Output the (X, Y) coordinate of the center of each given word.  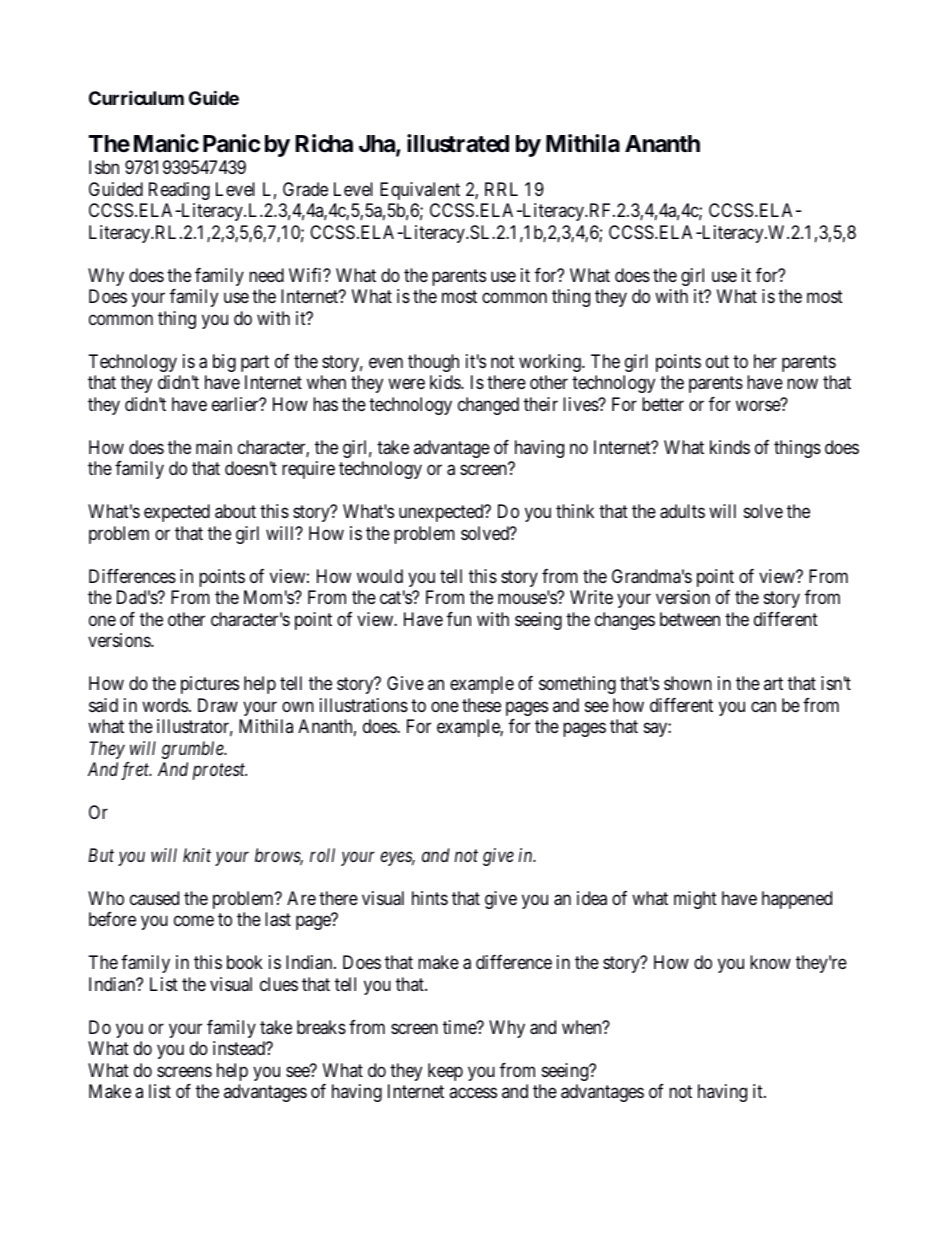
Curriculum (136, 97)
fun (459, 619)
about (235, 511)
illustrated (458, 143)
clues (279, 984)
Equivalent (420, 191)
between (690, 619)
